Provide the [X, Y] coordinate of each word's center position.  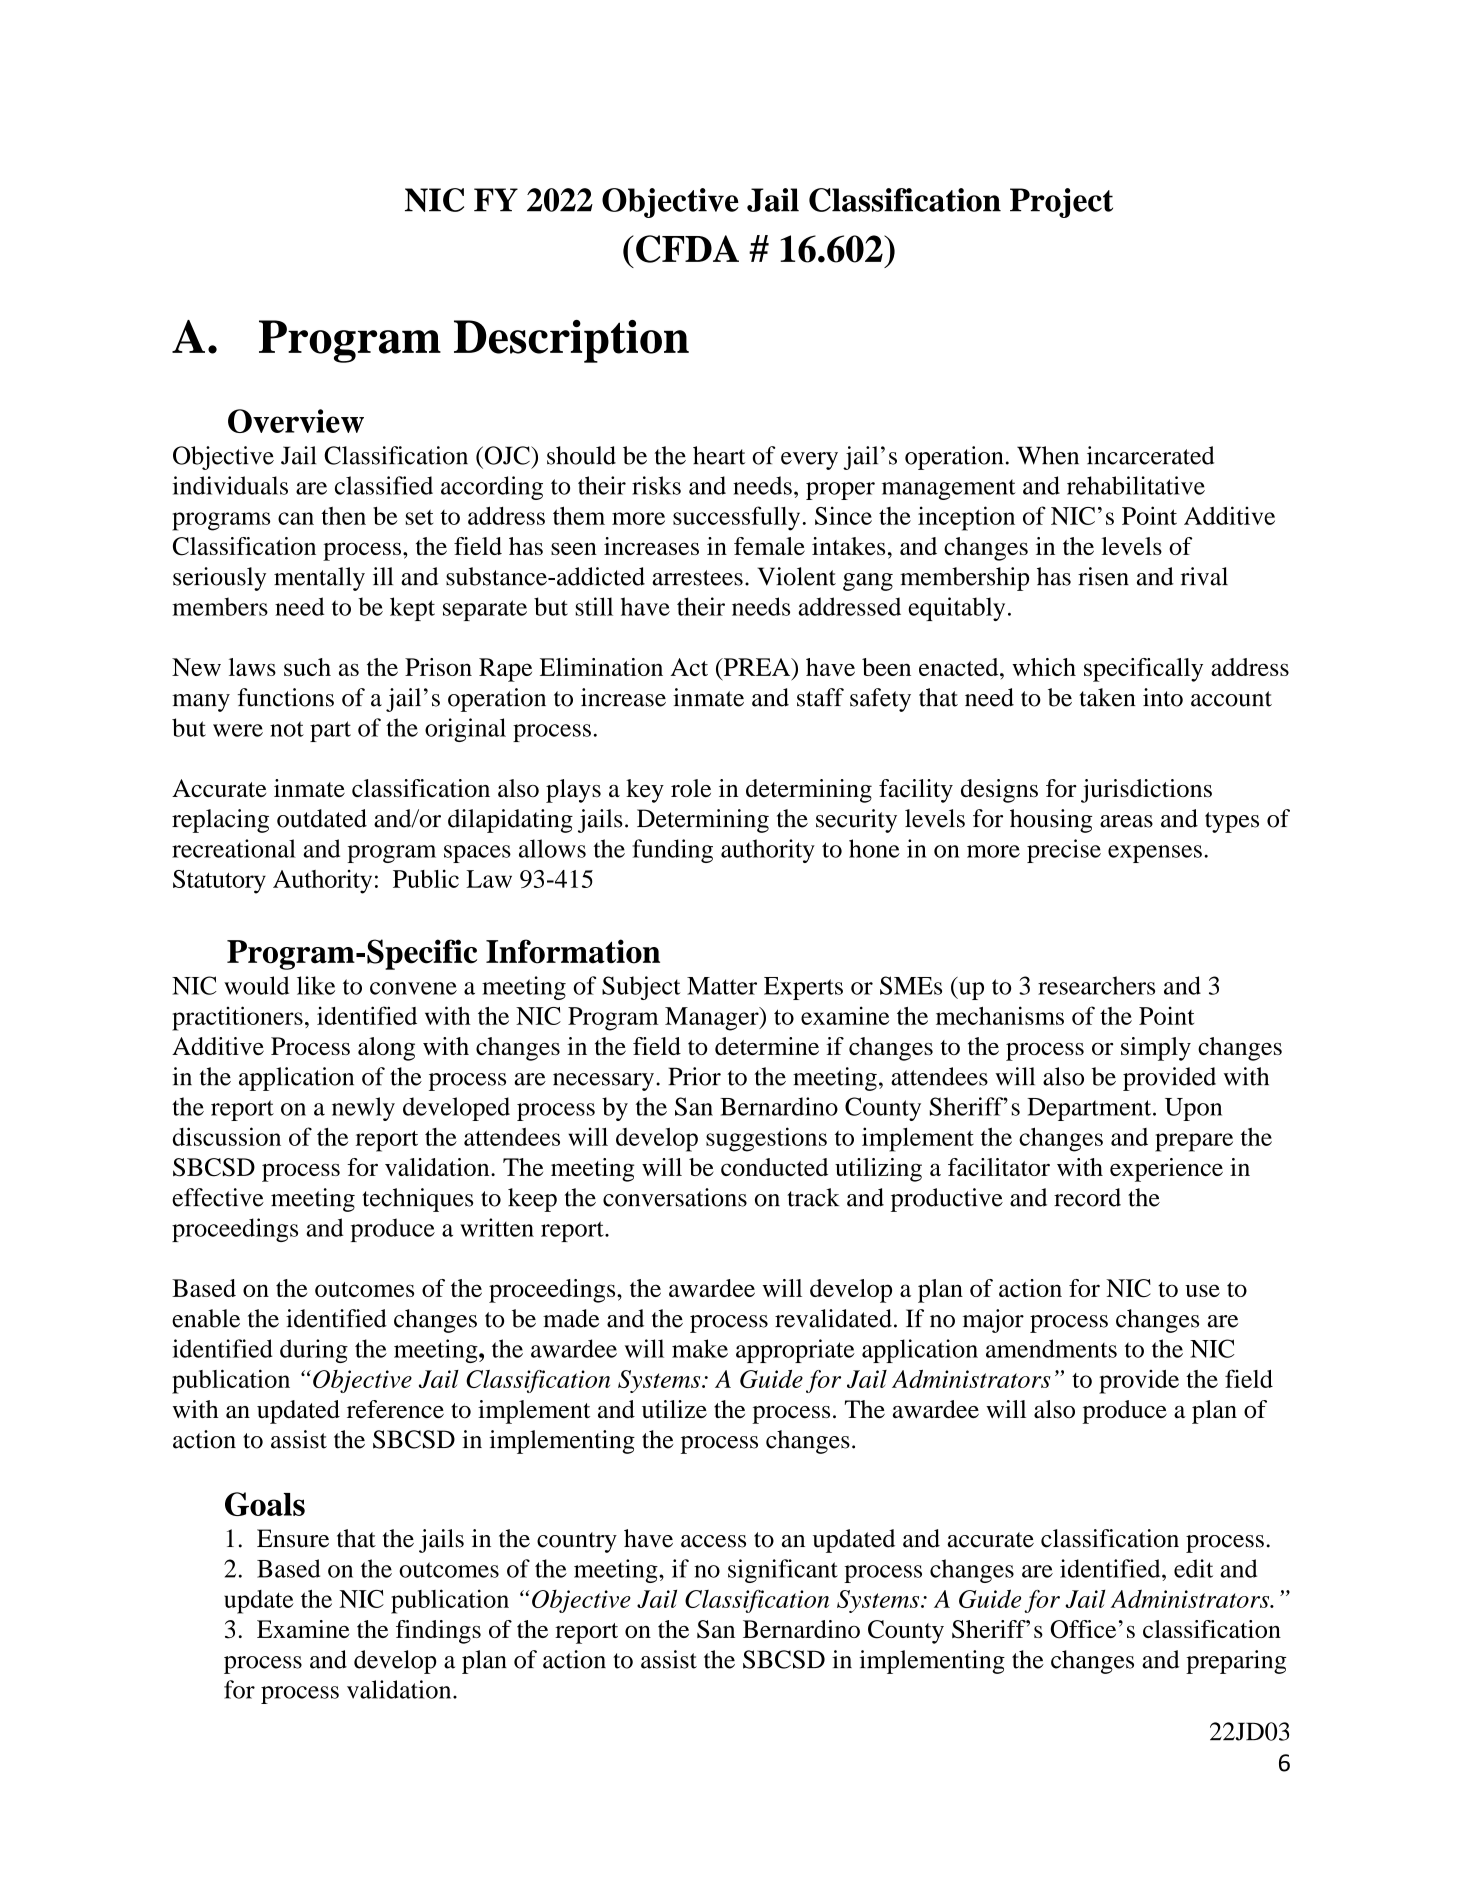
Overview [296, 421]
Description [571, 341]
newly [363, 1109]
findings [438, 1632]
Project [1061, 203]
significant [783, 1571]
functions [286, 697]
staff [820, 697]
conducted [774, 1167]
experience [1166, 1170]
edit [1193, 1568]
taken [1107, 697]
